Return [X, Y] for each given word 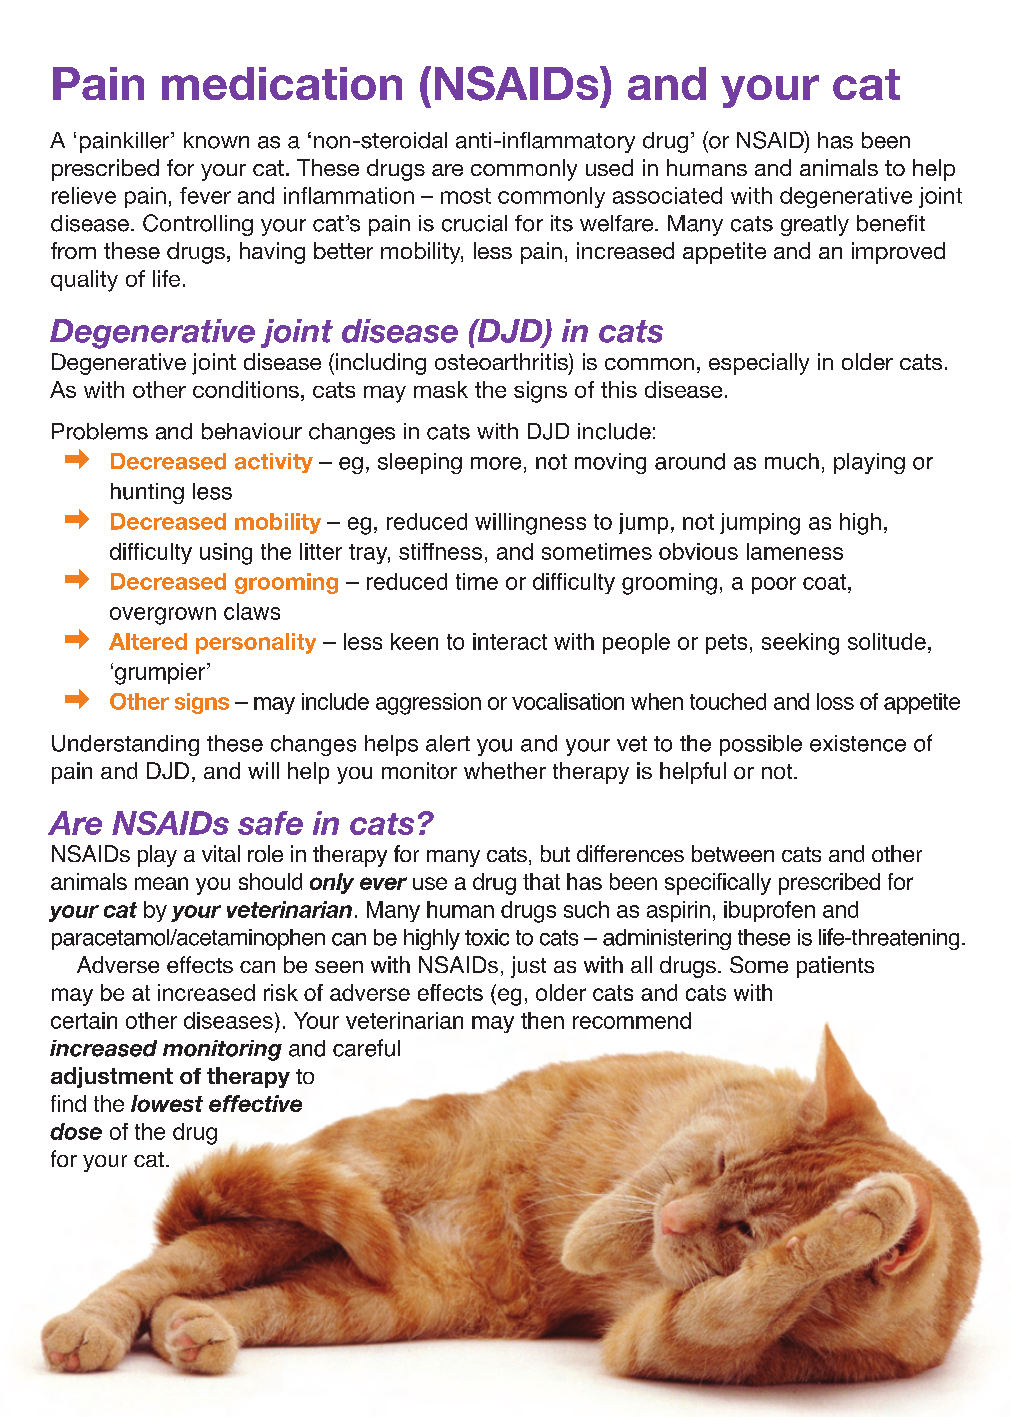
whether [505, 770]
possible [761, 745]
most [466, 196]
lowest [167, 1103]
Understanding [125, 745]
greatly [815, 225]
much [792, 461]
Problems [100, 431]
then [542, 1020]
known [216, 140]
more [496, 463]
